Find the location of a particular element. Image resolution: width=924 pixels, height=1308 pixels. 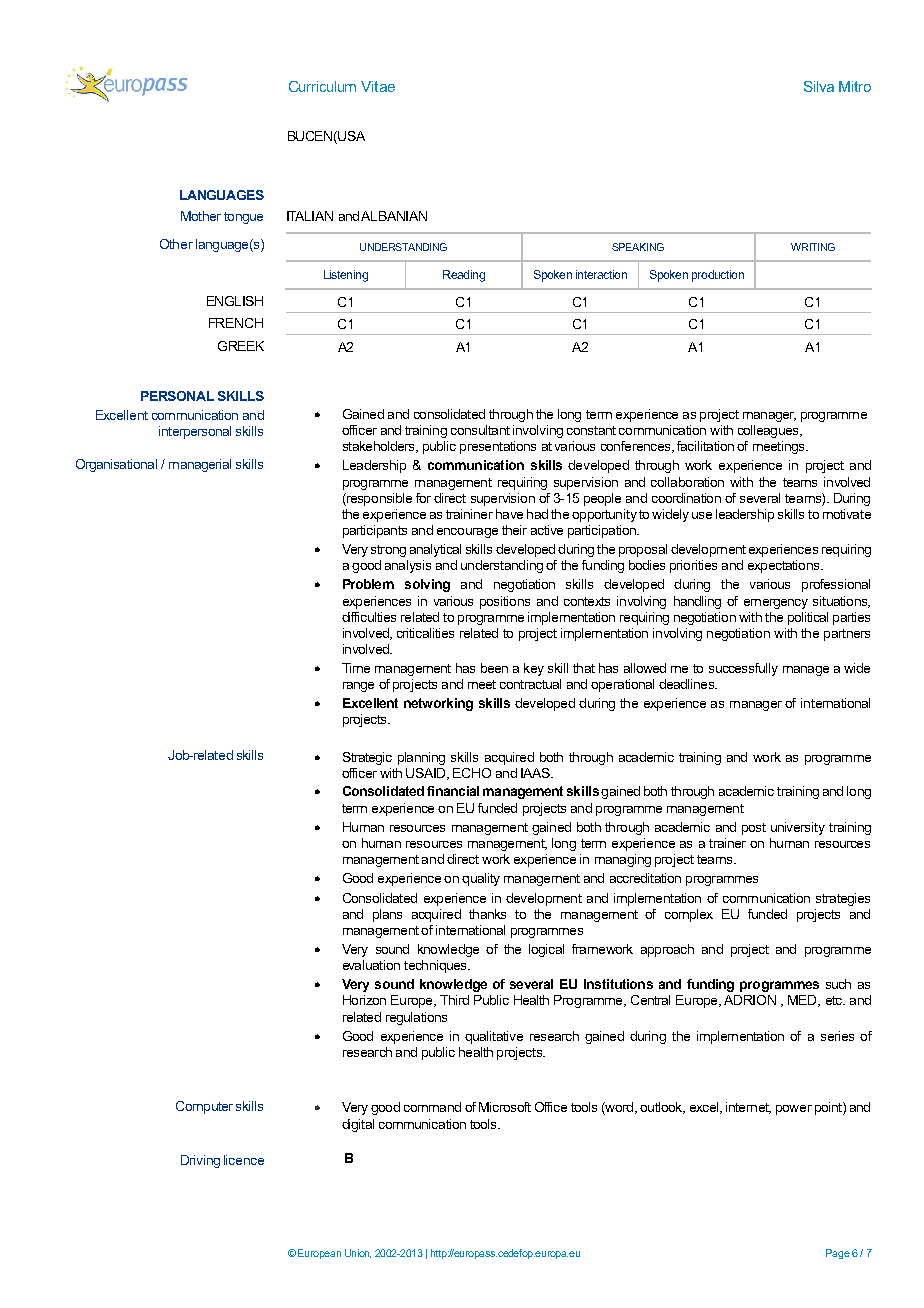

Driving is located at coordinates (200, 1161).
